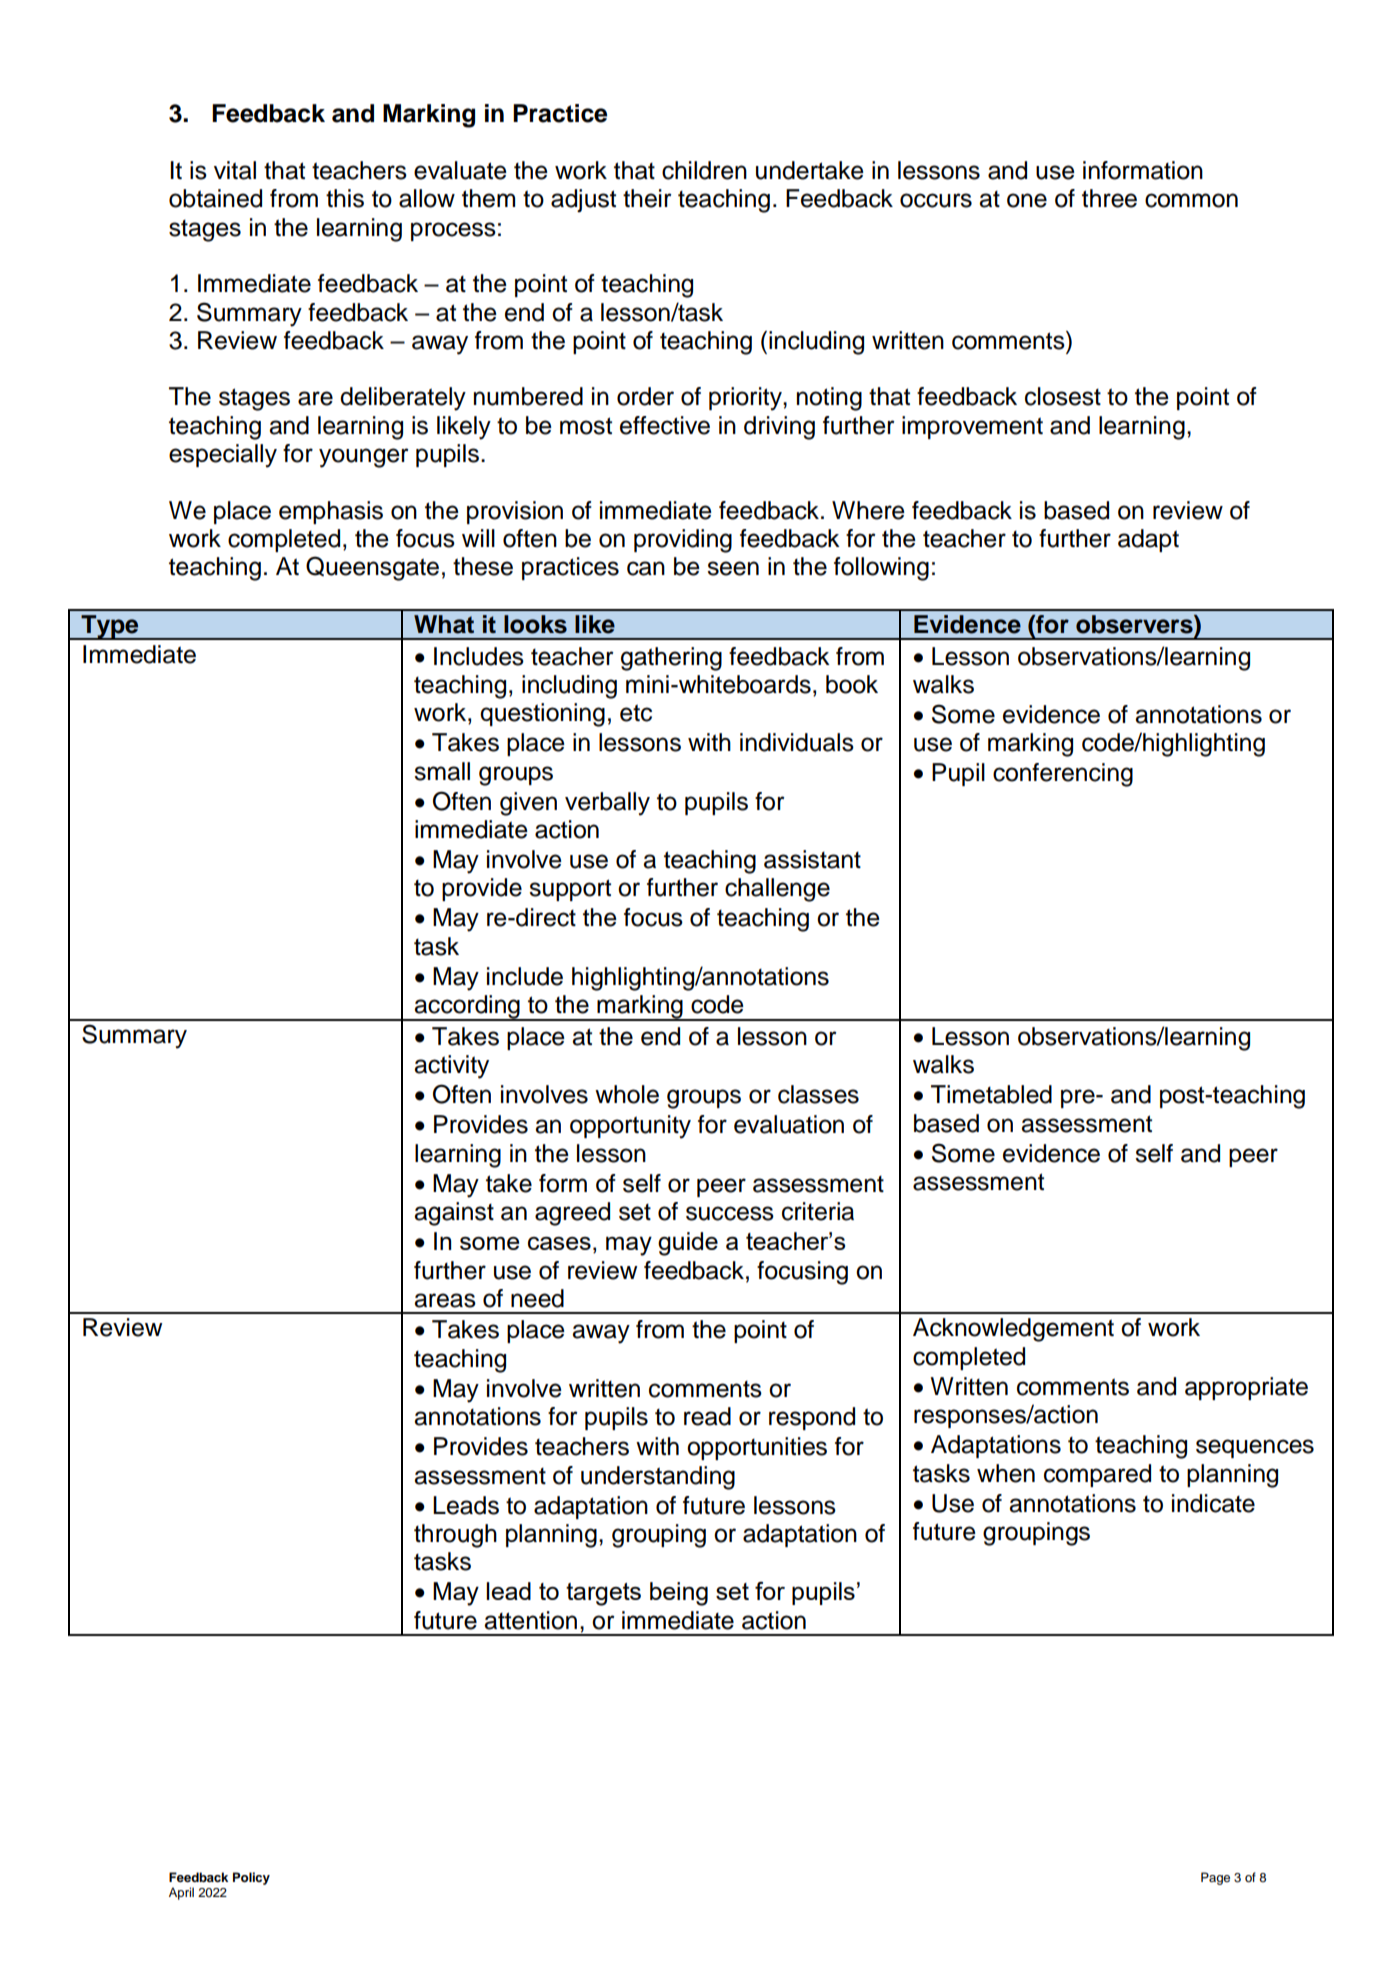 Image resolution: width=1395 pixels, height=1974 pixels. Describe the element at coordinates (455, 1536) in the screenshot. I see `through` at that location.
